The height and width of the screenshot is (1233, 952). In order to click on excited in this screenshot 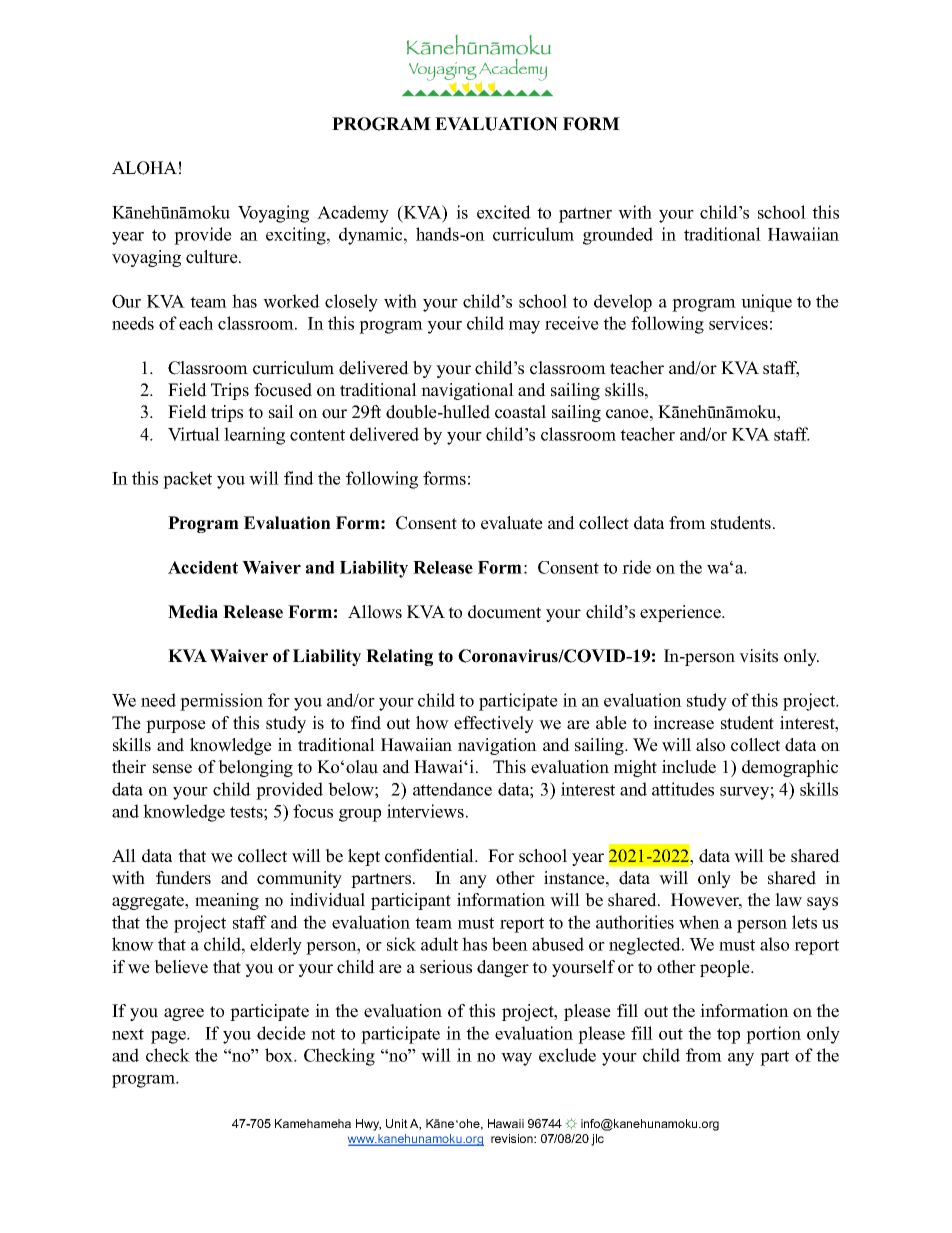, I will do `click(504, 212)`.
